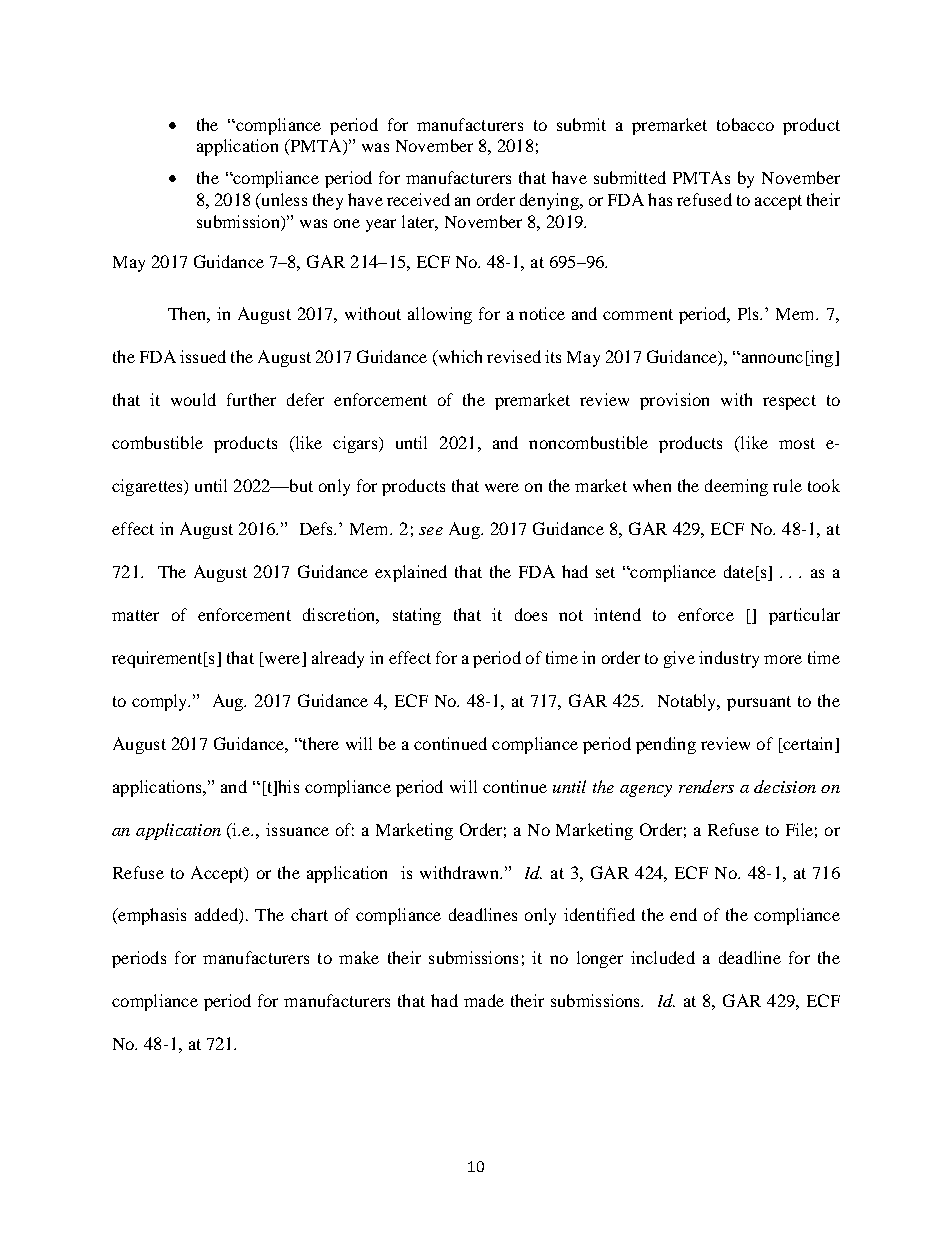 The height and width of the screenshot is (1233, 952). Describe the element at coordinates (531, 614) in the screenshot. I see `does` at that location.
